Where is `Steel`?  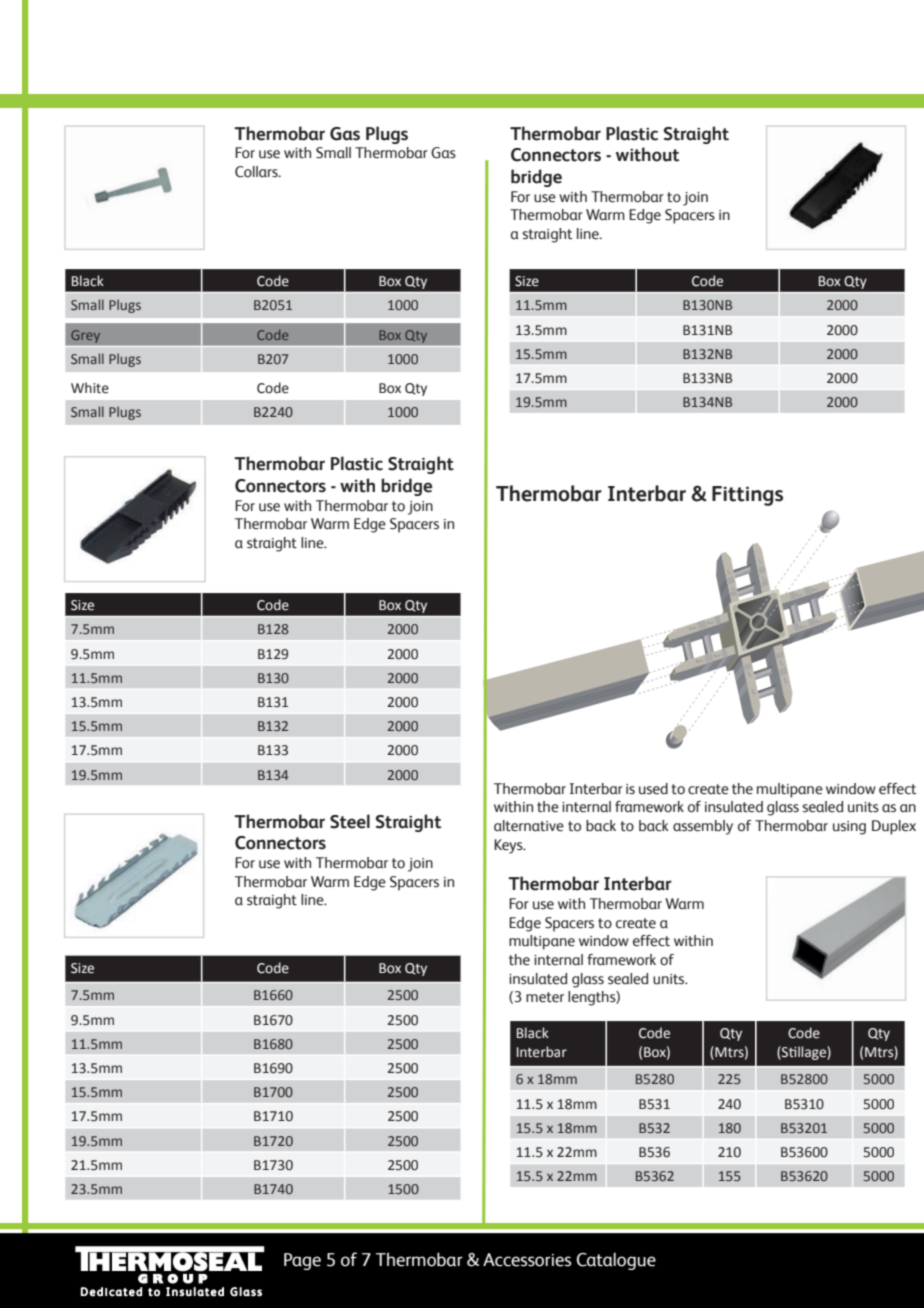 Steel is located at coordinates (350, 821).
